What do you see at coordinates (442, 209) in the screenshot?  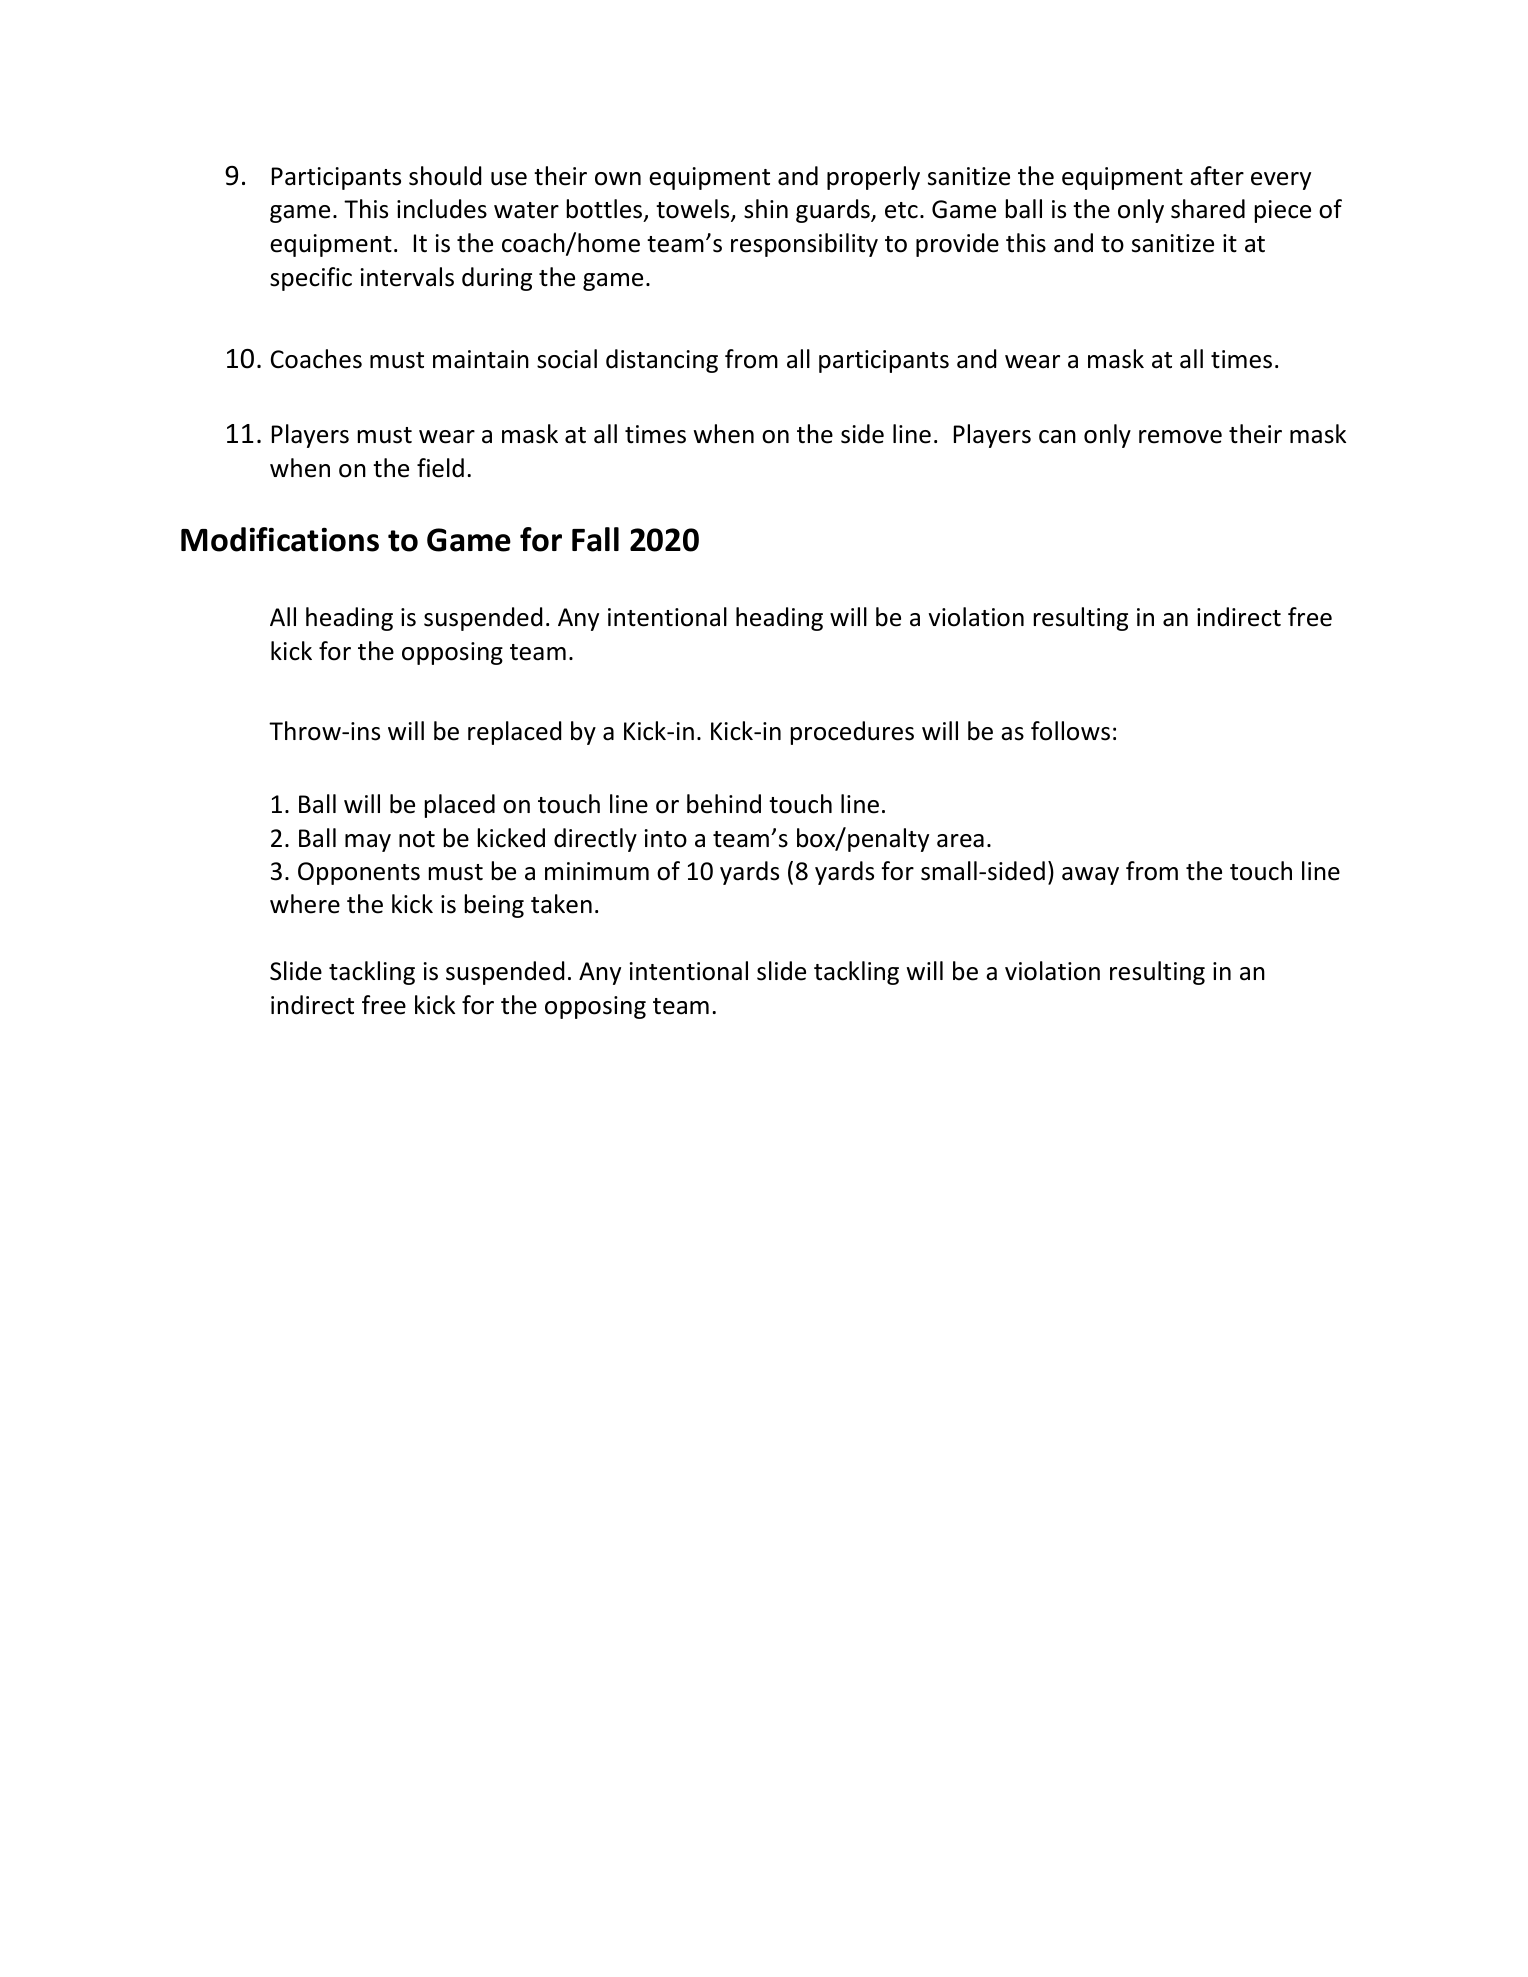 I see `includes` at bounding box center [442, 209].
